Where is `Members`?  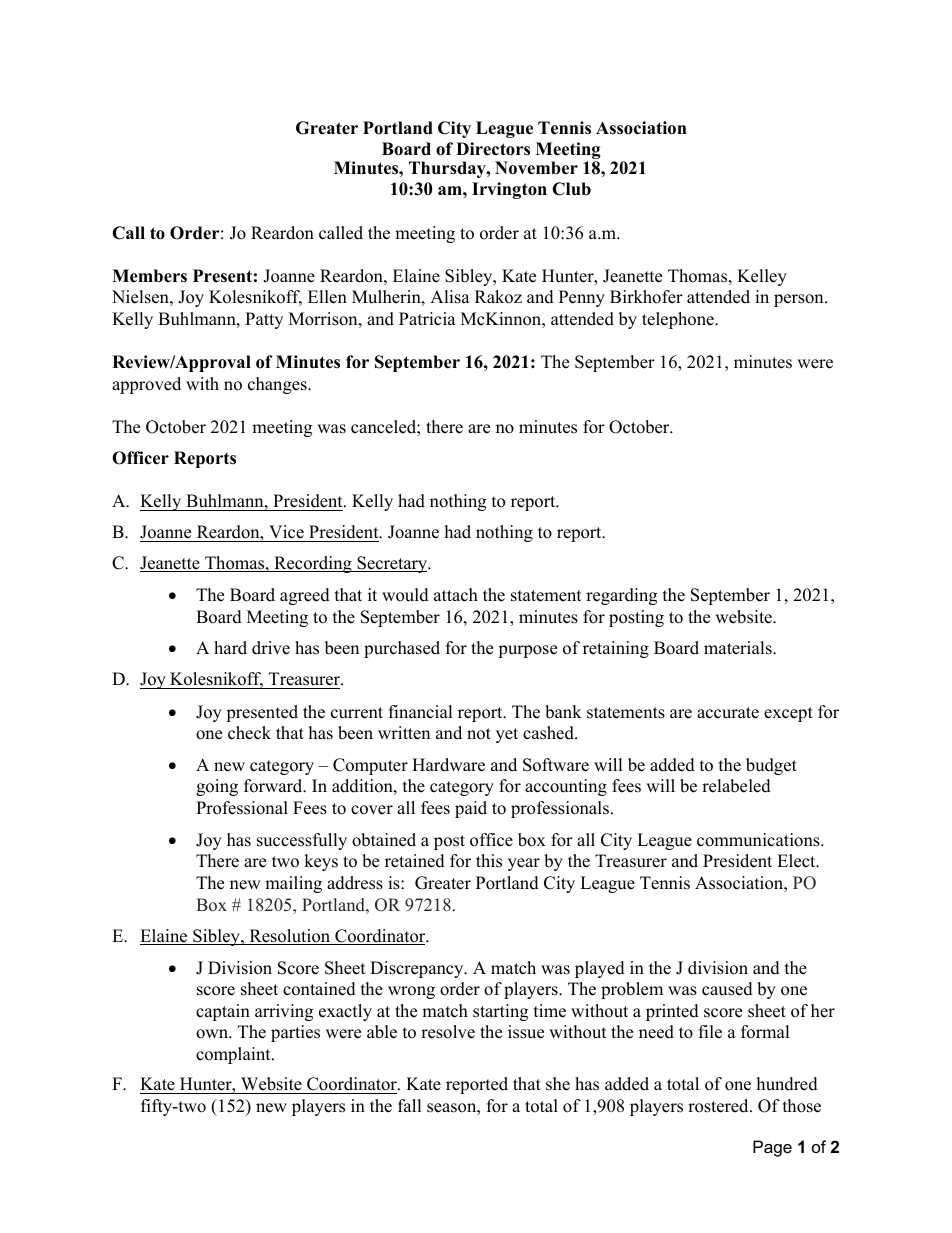
Members is located at coordinates (149, 276).
